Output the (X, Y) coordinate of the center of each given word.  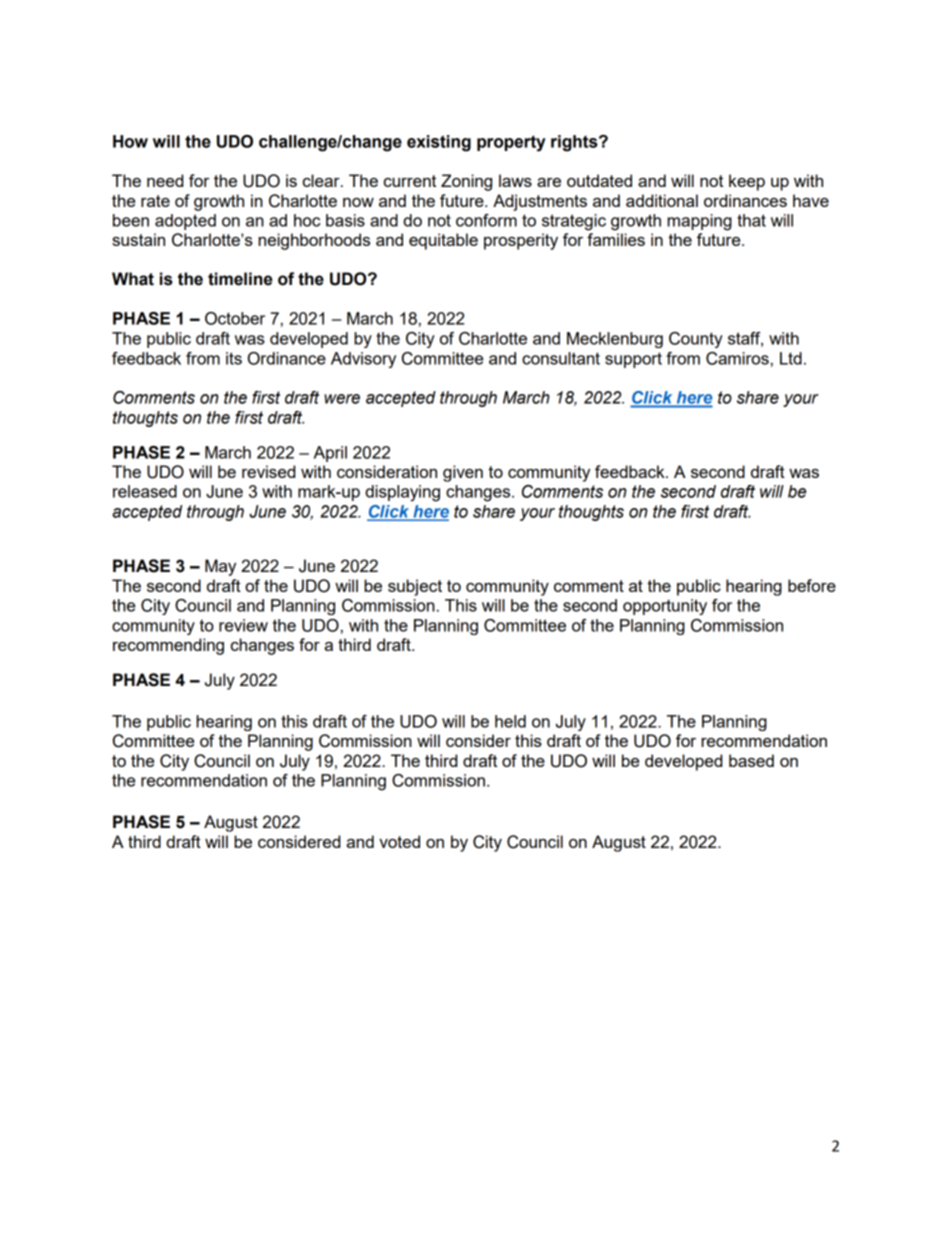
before (812, 585)
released (145, 491)
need (165, 180)
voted (399, 841)
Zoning (466, 182)
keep (747, 182)
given (463, 473)
